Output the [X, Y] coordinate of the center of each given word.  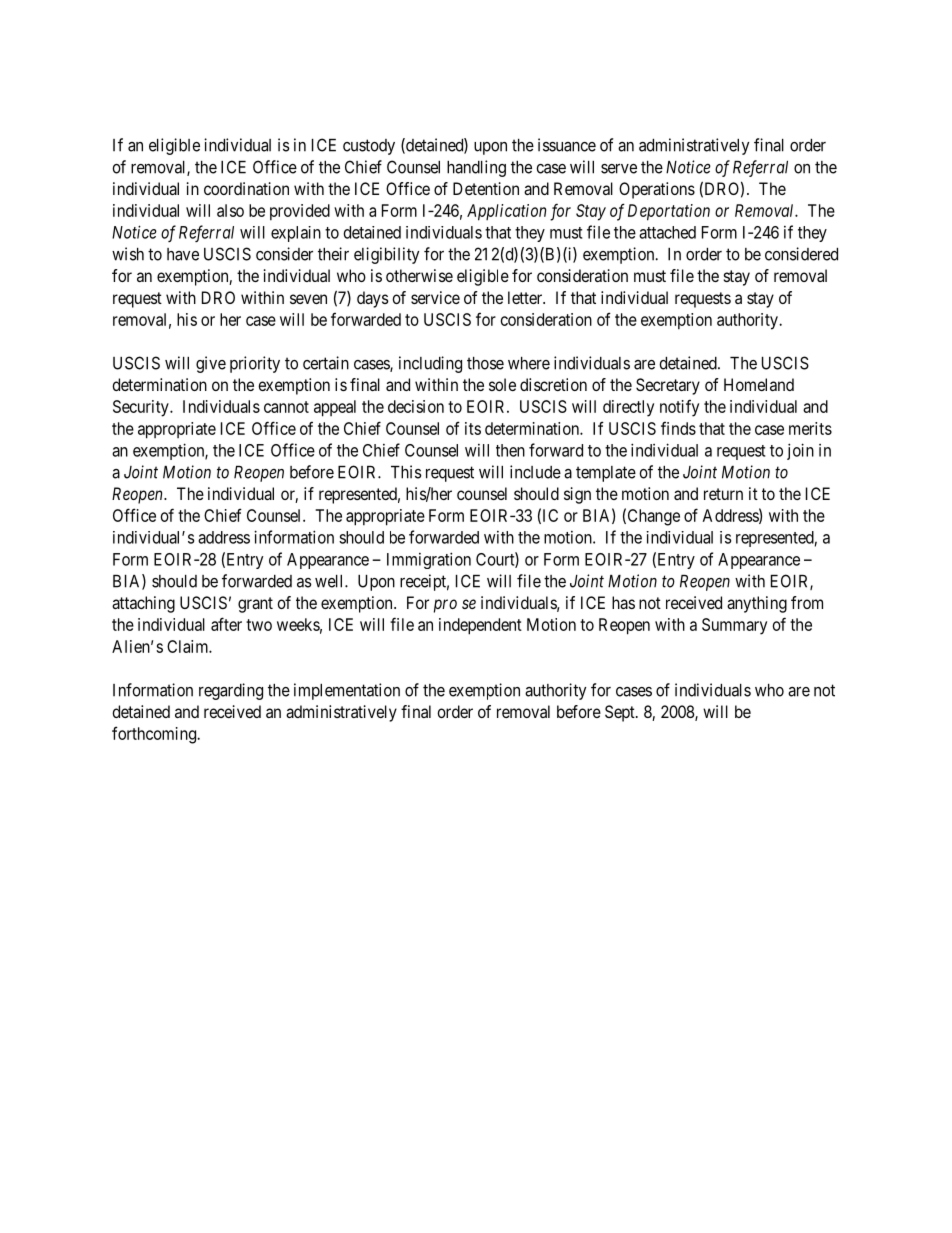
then [510, 450]
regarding [231, 691]
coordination [246, 188]
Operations [657, 190]
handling [476, 168]
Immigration [429, 560]
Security [142, 408]
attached [667, 232]
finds [678, 428]
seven [308, 299]
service [435, 297]
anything [757, 604]
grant [255, 605]
